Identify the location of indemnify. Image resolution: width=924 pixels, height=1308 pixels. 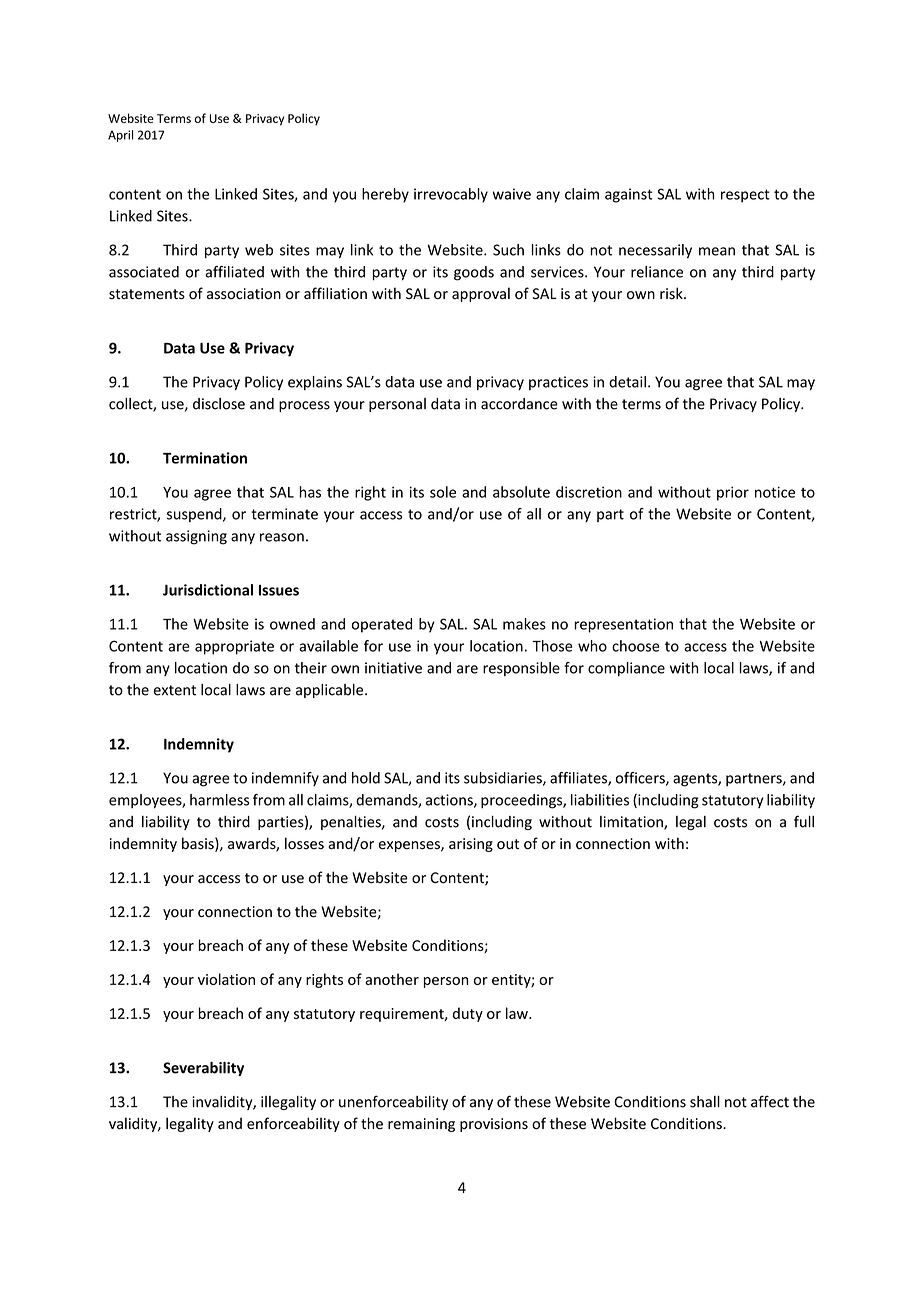
(285, 779).
